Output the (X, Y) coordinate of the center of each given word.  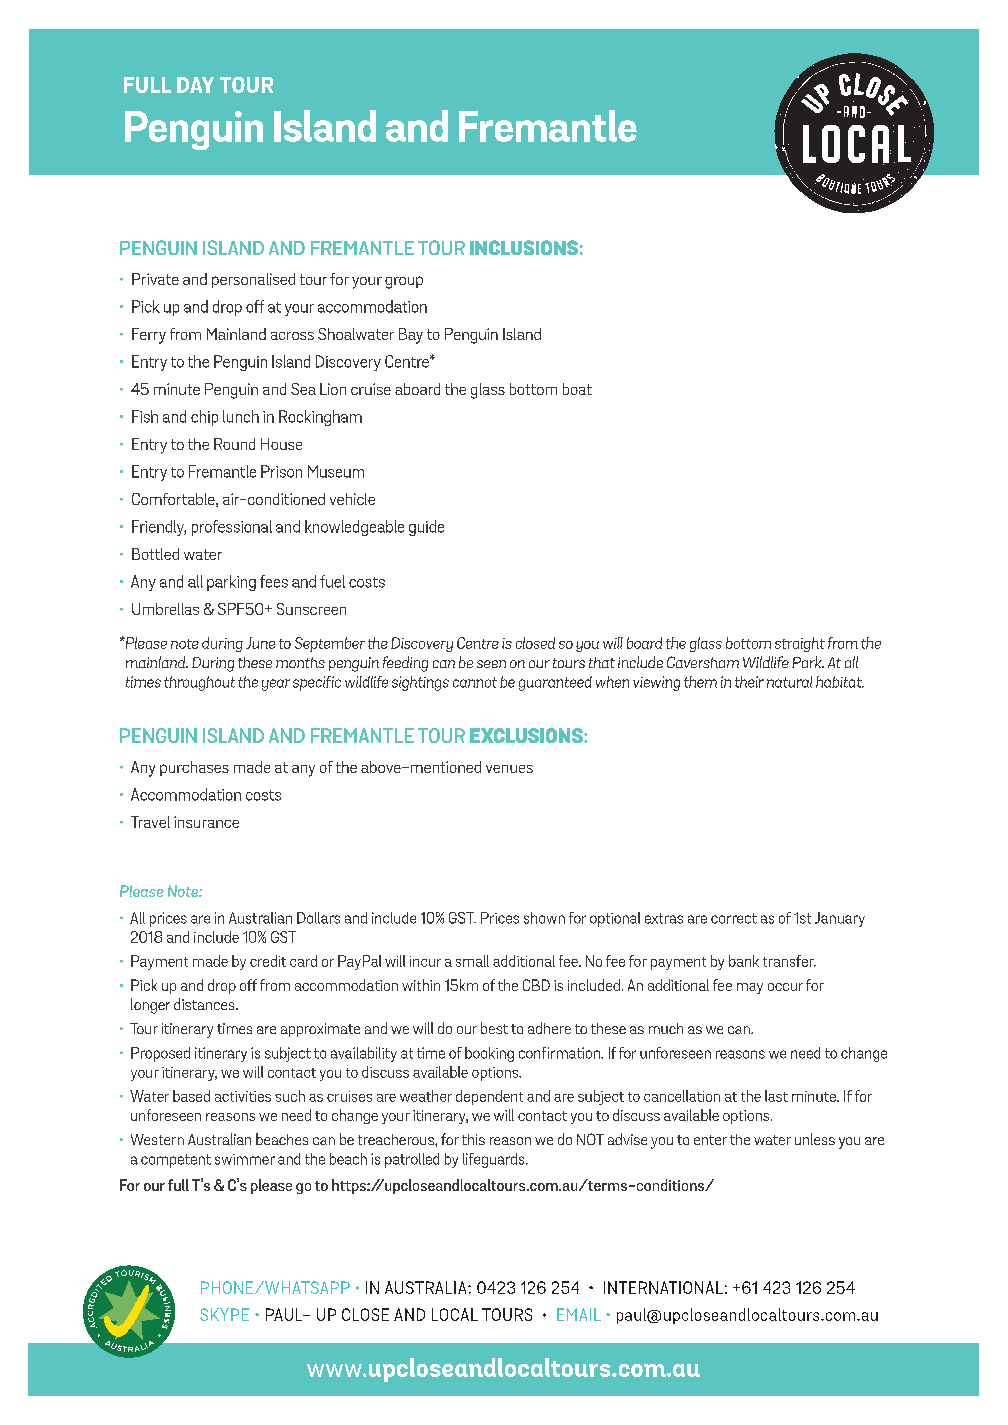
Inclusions (524, 247)
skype (224, 1314)
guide (426, 528)
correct (734, 918)
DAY (195, 85)
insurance (206, 822)
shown (544, 918)
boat (577, 389)
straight (800, 644)
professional (232, 528)
